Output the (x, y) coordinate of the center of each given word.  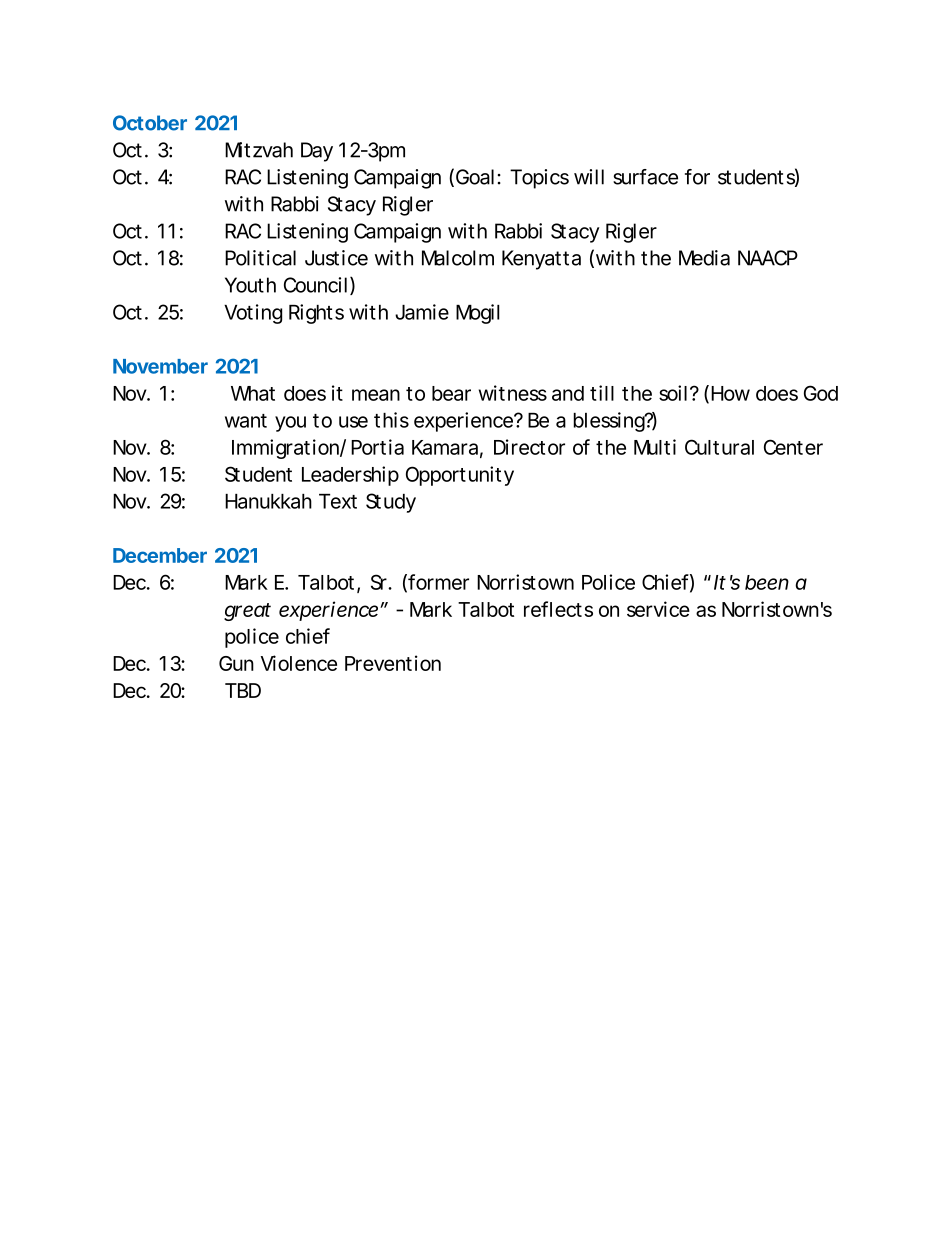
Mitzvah (259, 150)
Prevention (393, 663)
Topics (539, 179)
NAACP (768, 258)
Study (391, 503)
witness (513, 393)
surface (645, 177)
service (658, 609)
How (730, 393)
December (160, 555)
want (246, 421)
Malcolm (458, 258)
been (767, 582)
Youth (250, 285)
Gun (236, 663)
